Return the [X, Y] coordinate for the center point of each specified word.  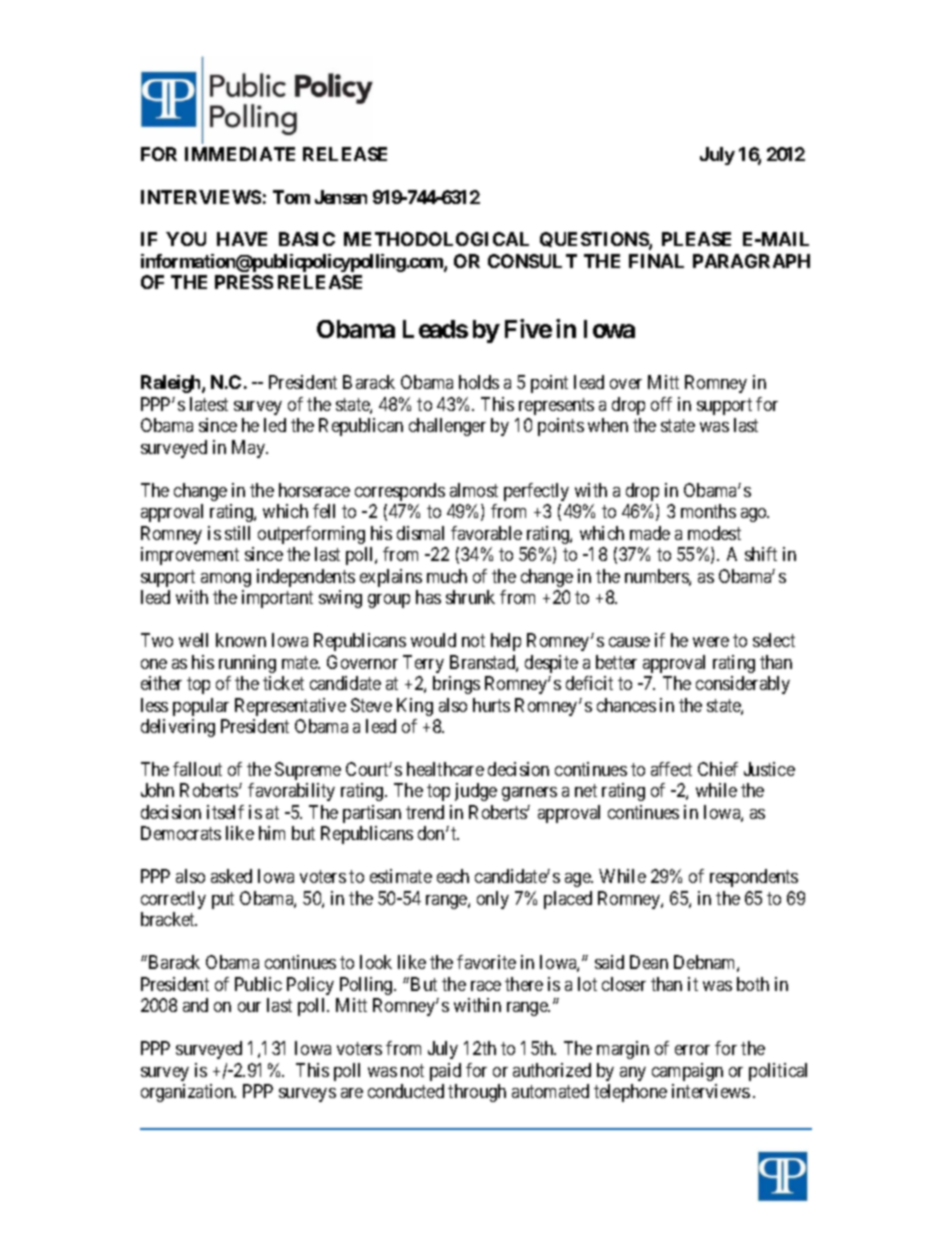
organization [188, 1093]
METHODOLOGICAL [436, 239]
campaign [687, 1072]
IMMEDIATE [240, 154]
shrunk [470, 597]
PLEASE [696, 239]
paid [445, 1072]
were [711, 642]
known [241, 640]
